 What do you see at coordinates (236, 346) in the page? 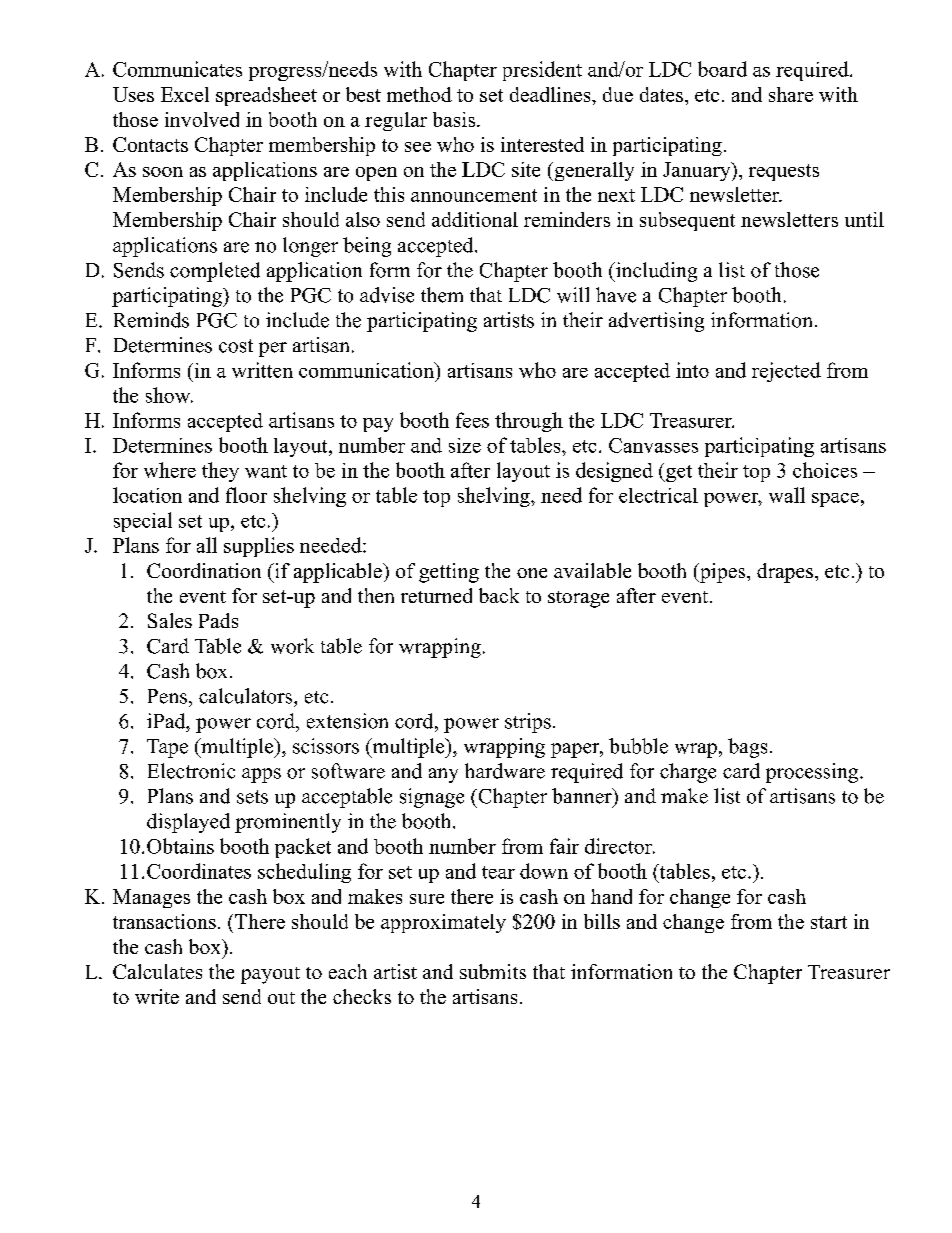
I see `cost` at bounding box center [236, 346].
